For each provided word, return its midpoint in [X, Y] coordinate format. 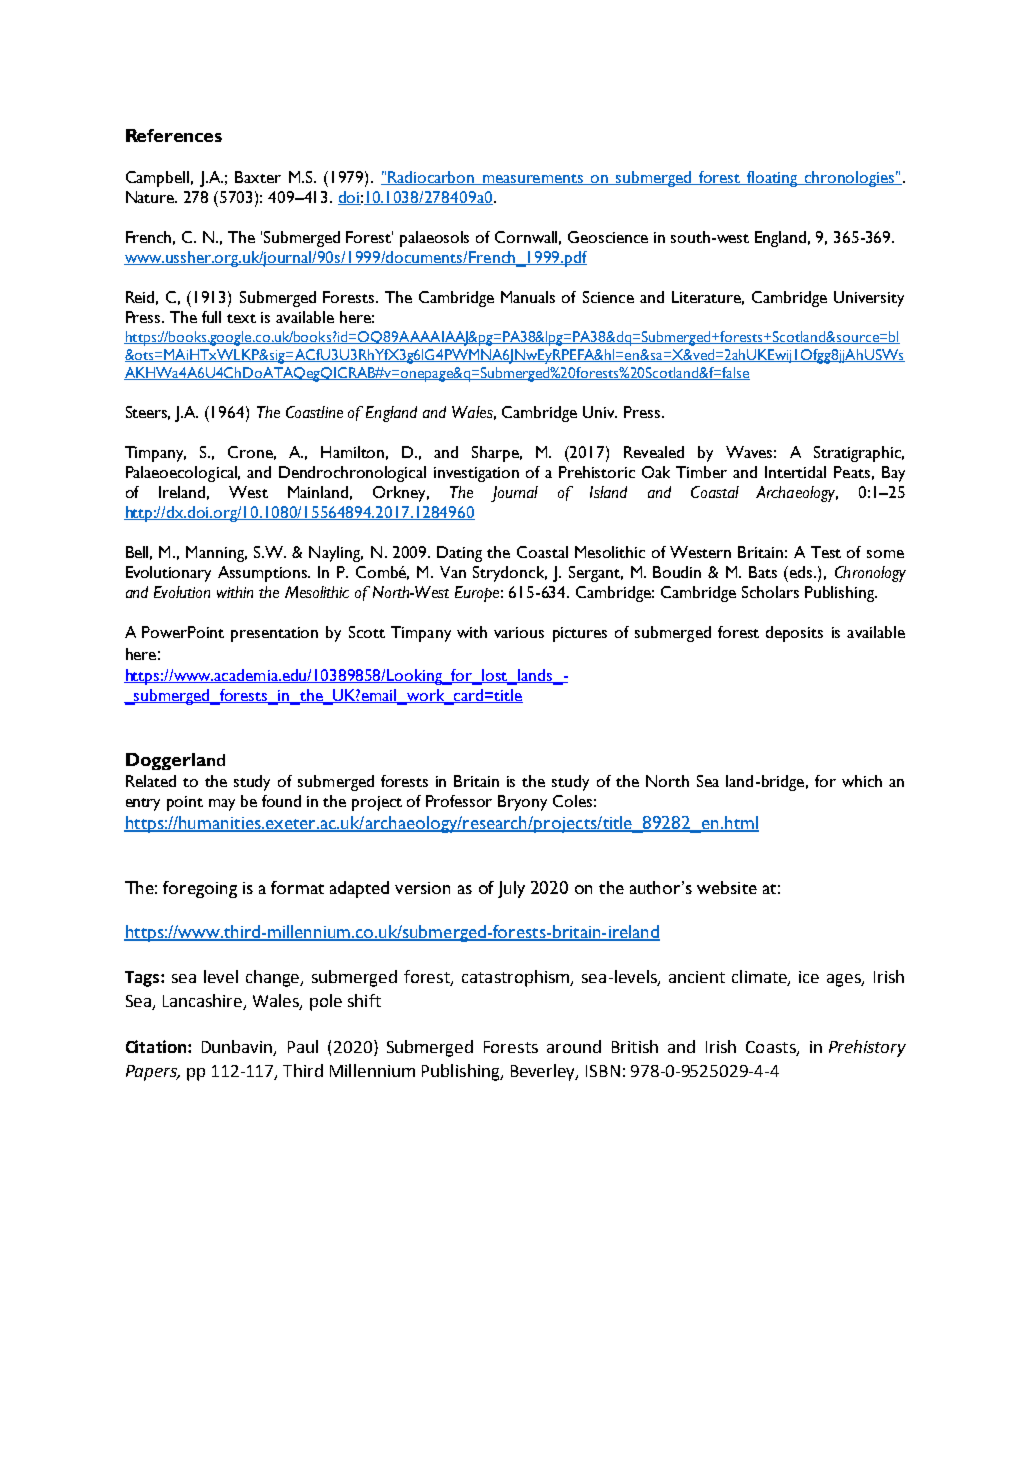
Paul [303, 1046]
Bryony [522, 803]
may [222, 805]
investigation [476, 474]
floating [773, 179]
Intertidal [795, 472]
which [862, 781]
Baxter [258, 177]
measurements [533, 179]
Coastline [314, 412]
